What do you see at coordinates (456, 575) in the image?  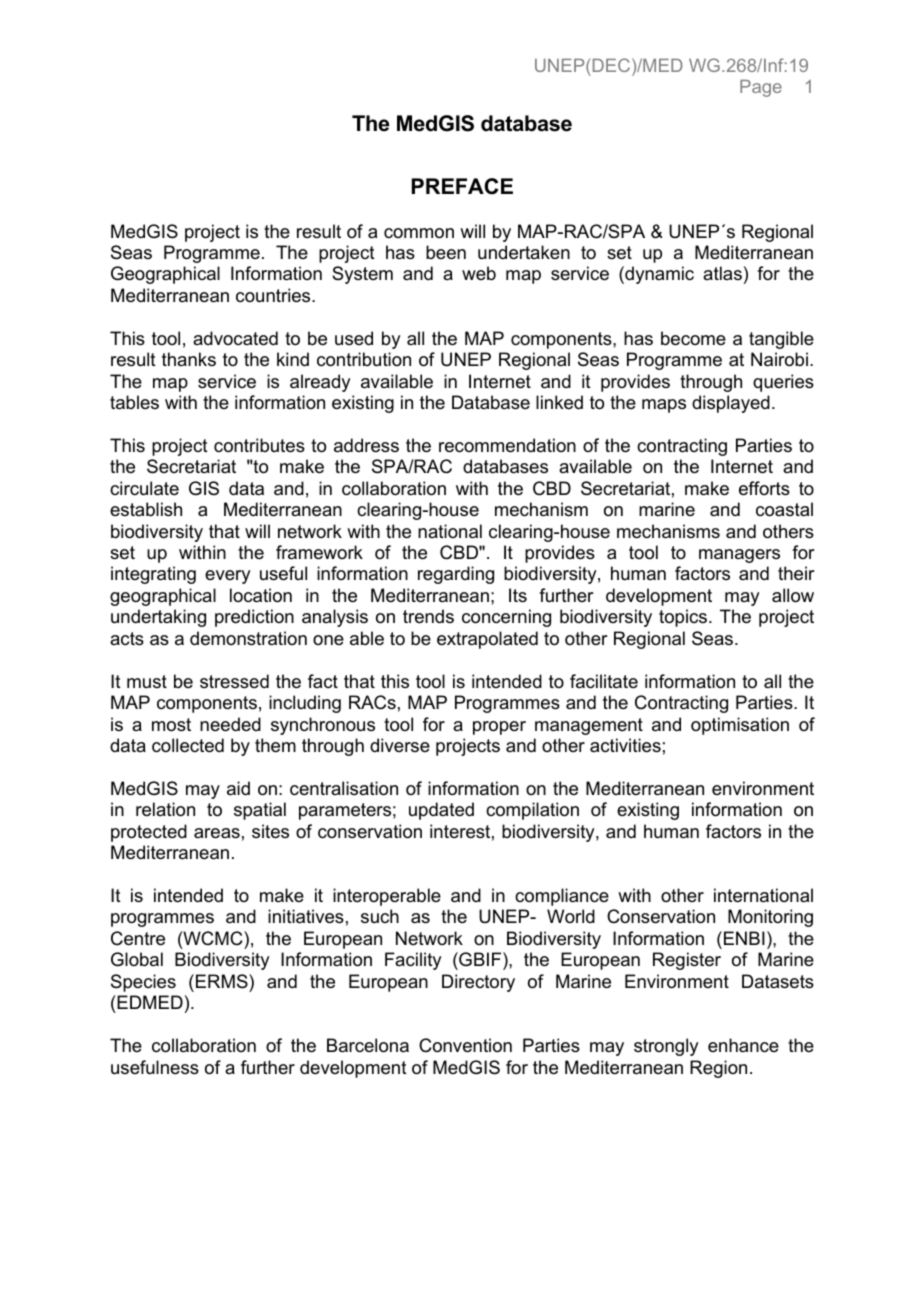 I see `regarding` at bounding box center [456, 575].
